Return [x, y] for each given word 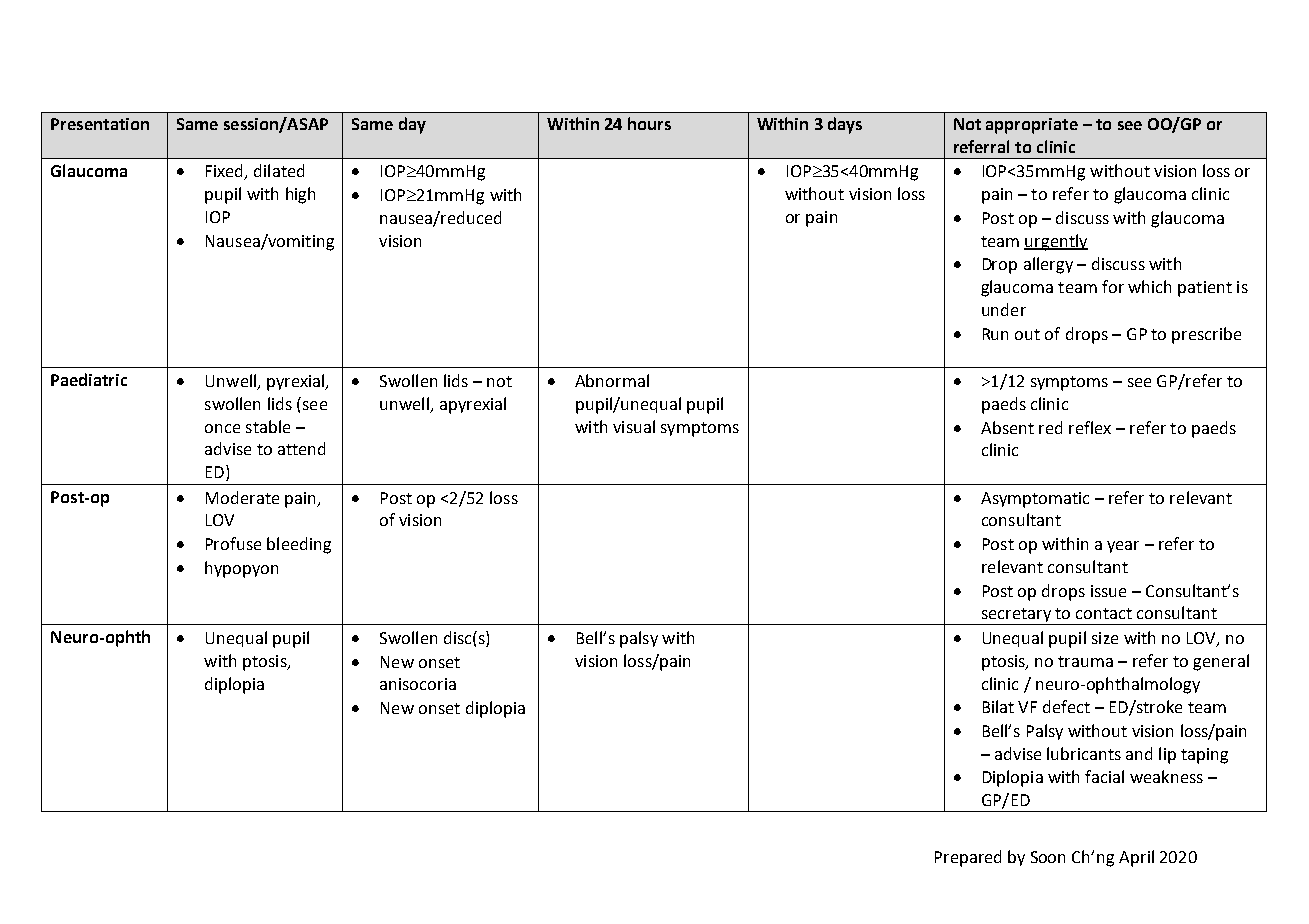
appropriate [1032, 126]
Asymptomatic [1035, 500]
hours [649, 123]
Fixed [225, 172]
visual [634, 426]
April [1136, 858]
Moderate [242, 497]
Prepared [968, 858]
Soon [1048, 857]
